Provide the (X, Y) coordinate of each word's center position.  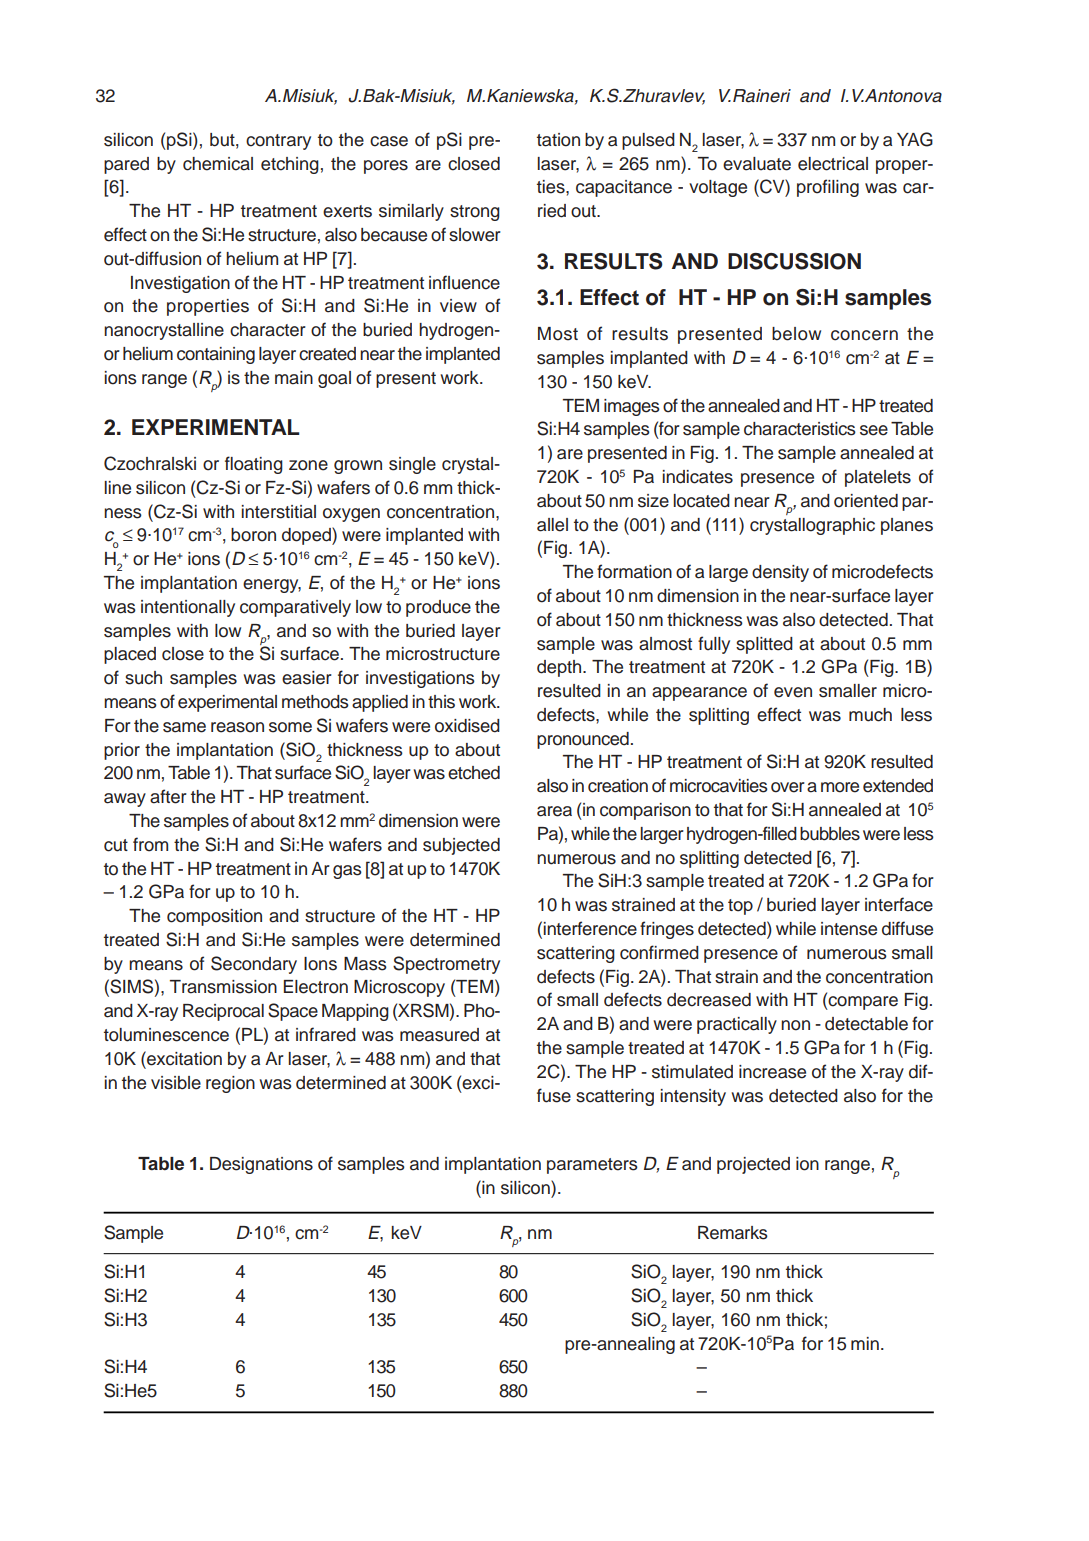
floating (254, 465)
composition (214, 917)
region (230, 1084)
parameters (592, 1166)
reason (237, 727)
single (412, 465)
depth (560, 668)
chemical (218, 164)
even (793, 692)
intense (849, 929)
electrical (833, 164)
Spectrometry (446, 965)
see (874, 430)
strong (475, 213)
